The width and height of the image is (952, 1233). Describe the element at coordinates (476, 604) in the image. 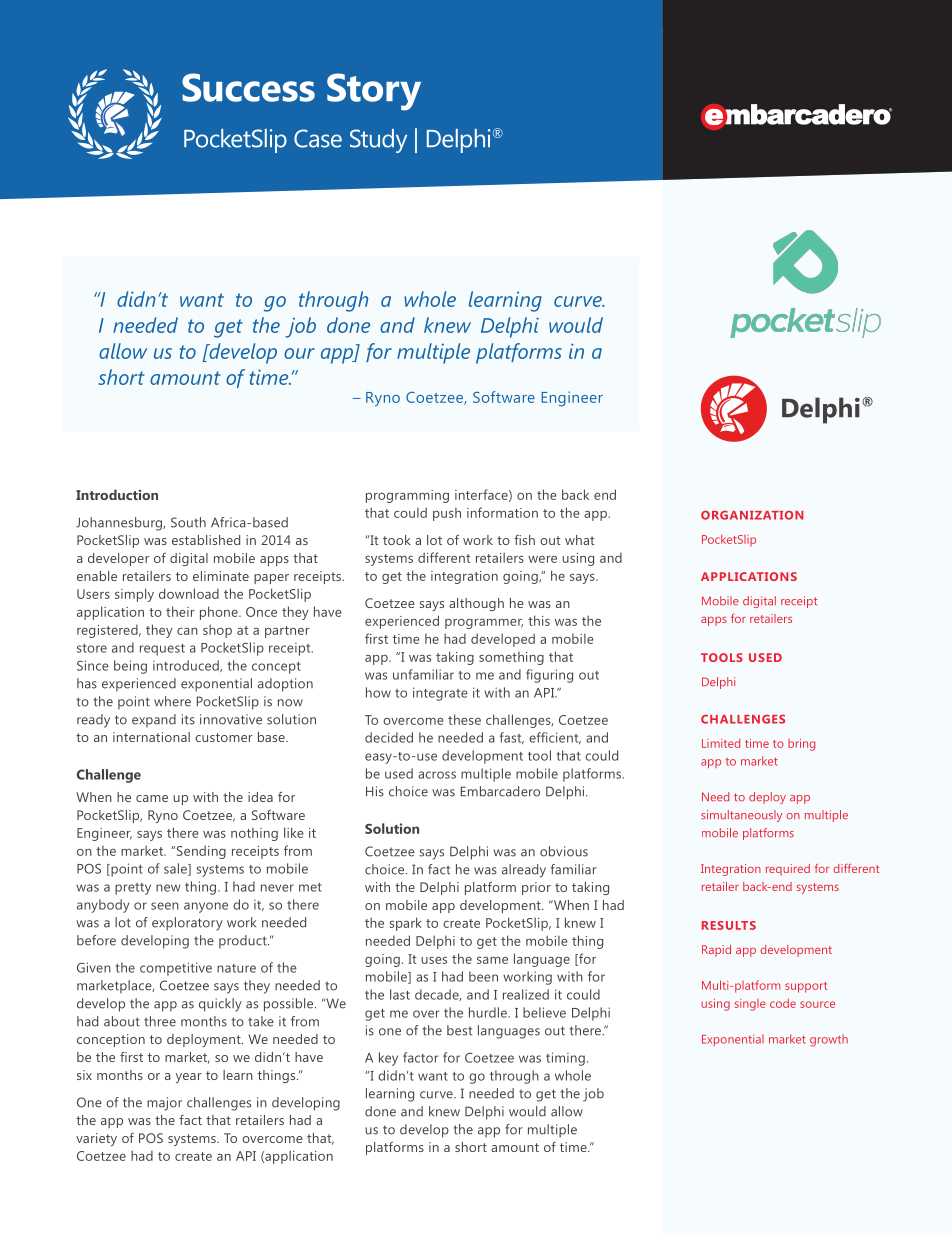

I see `although` at that location.
